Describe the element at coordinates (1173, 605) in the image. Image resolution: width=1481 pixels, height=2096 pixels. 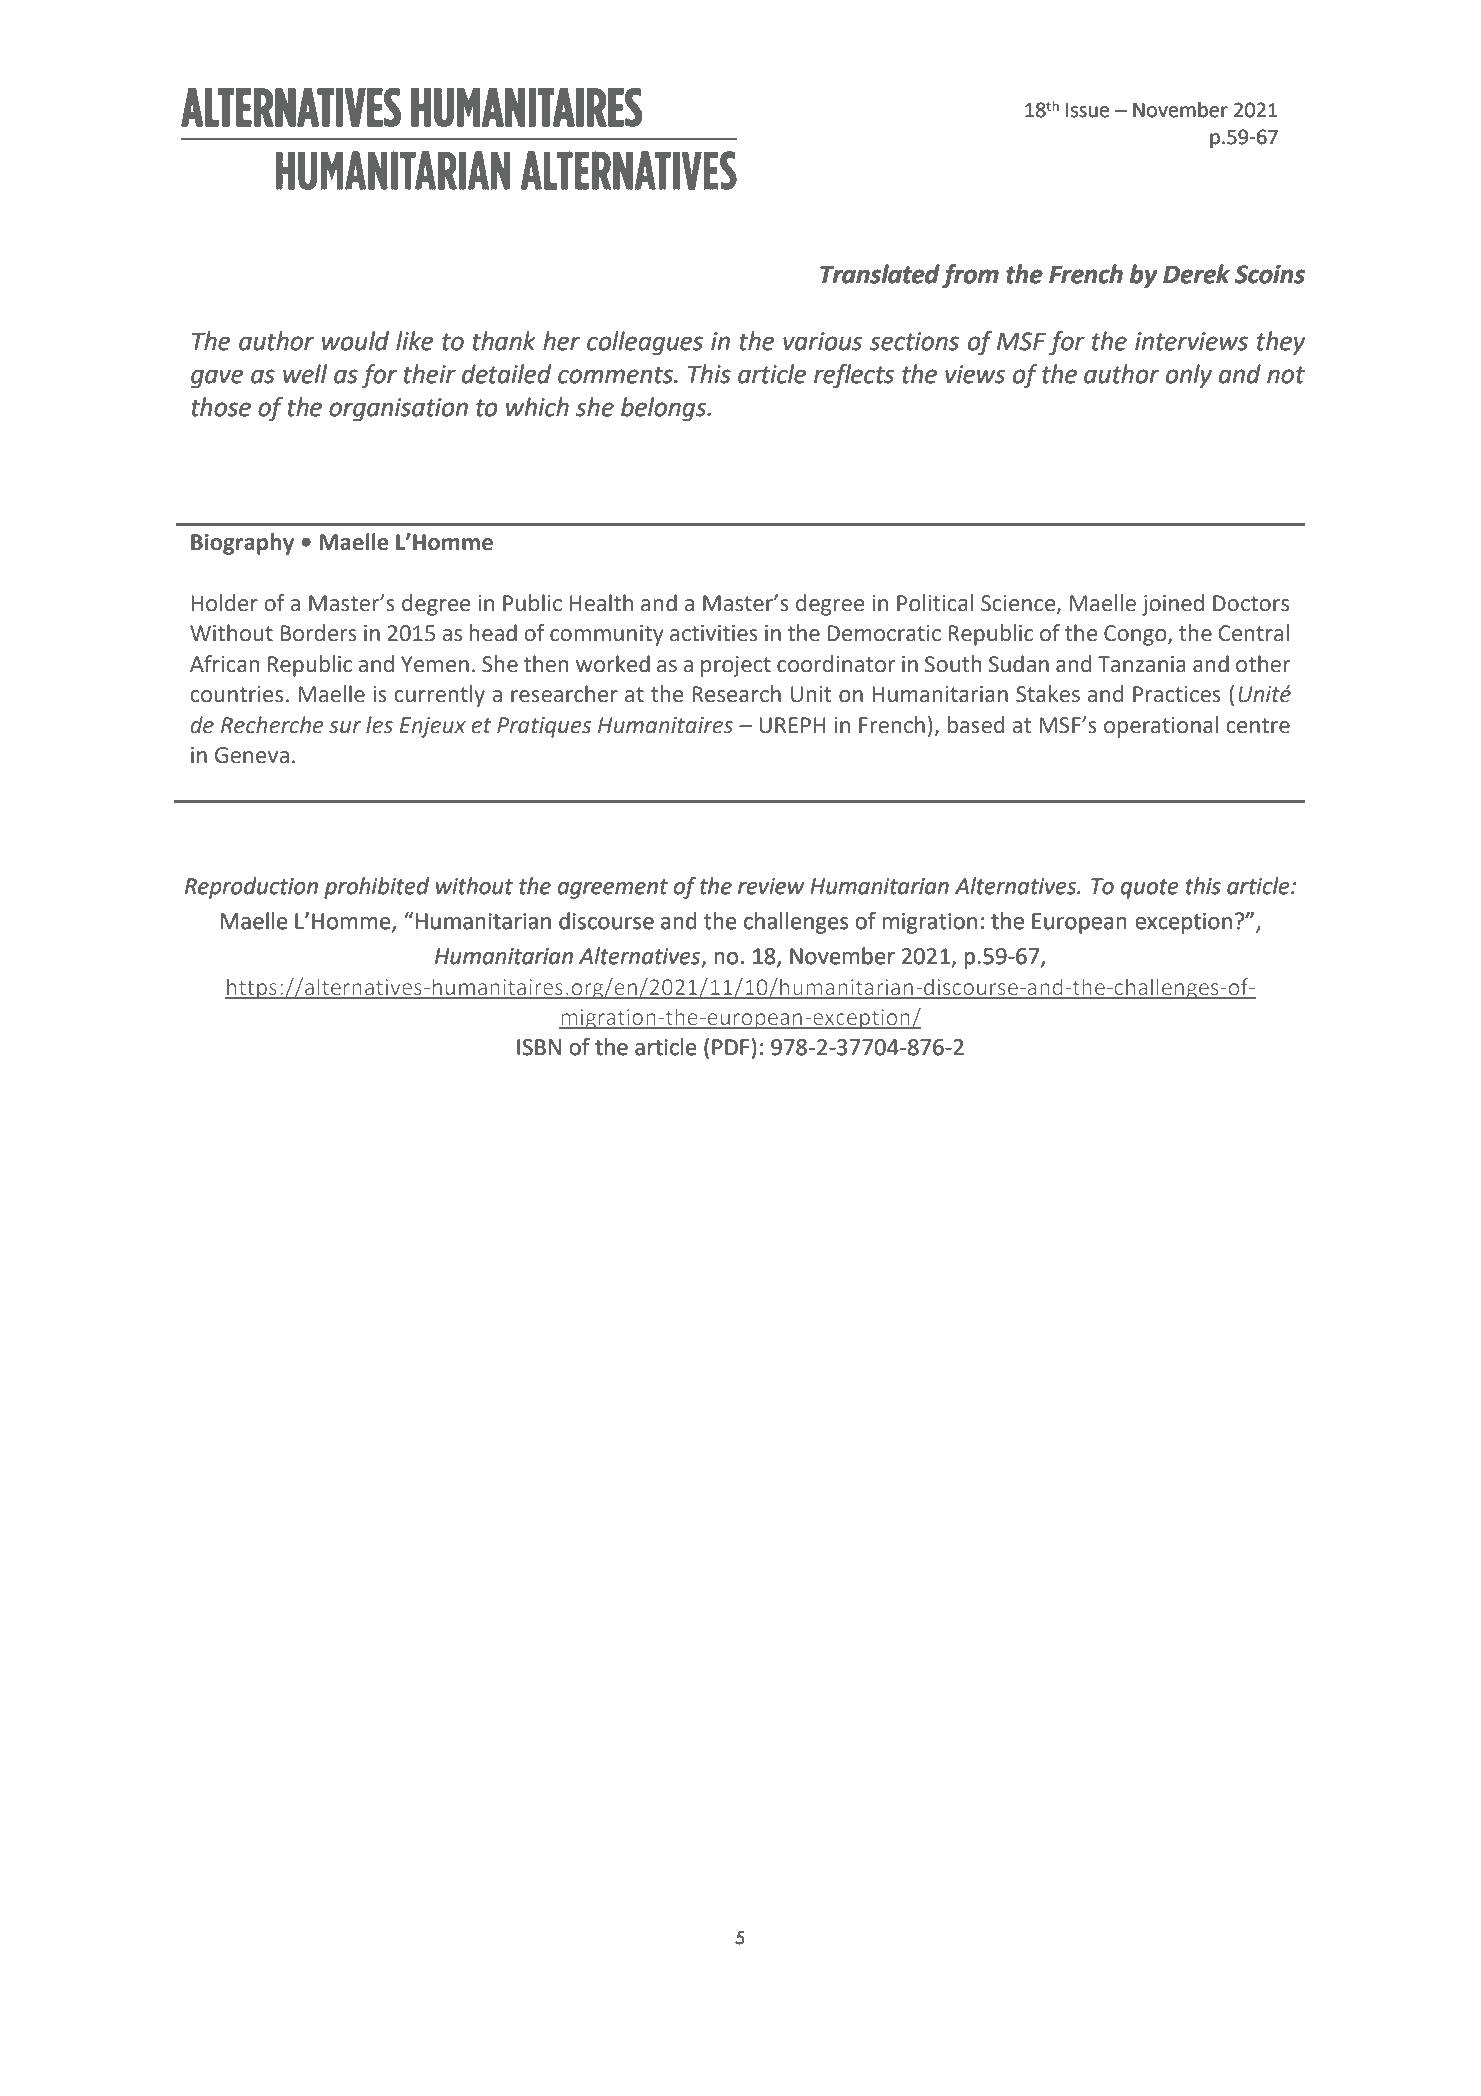
I see `joined` at that location.
